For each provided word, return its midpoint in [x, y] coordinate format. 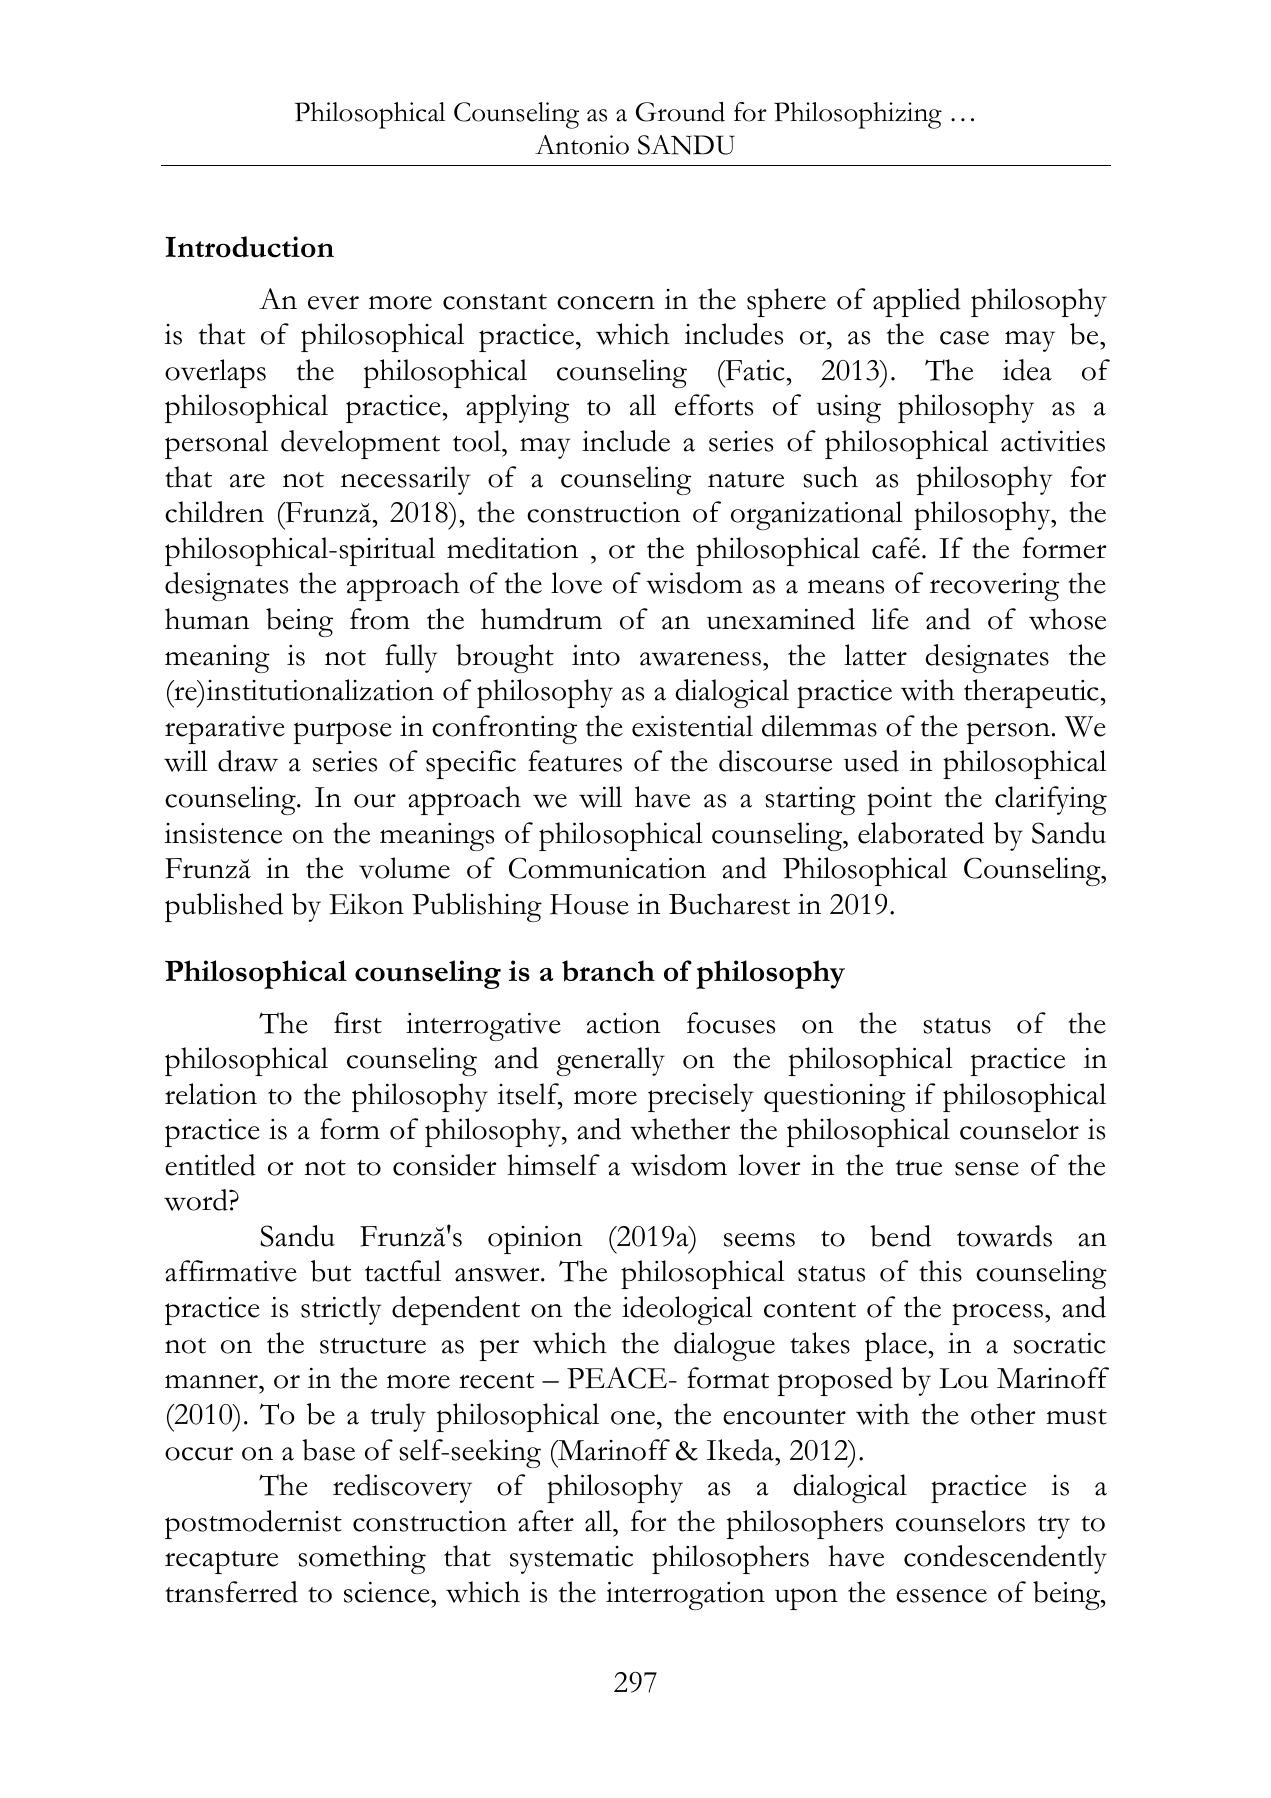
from [380, 619]
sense [987, 1169]
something [362, 1559]
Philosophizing [858, 115]
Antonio [582, 145]
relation [211, 1094]
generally [610, 1061]
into [596, 655]
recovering [994, 587]
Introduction [249, 247]
